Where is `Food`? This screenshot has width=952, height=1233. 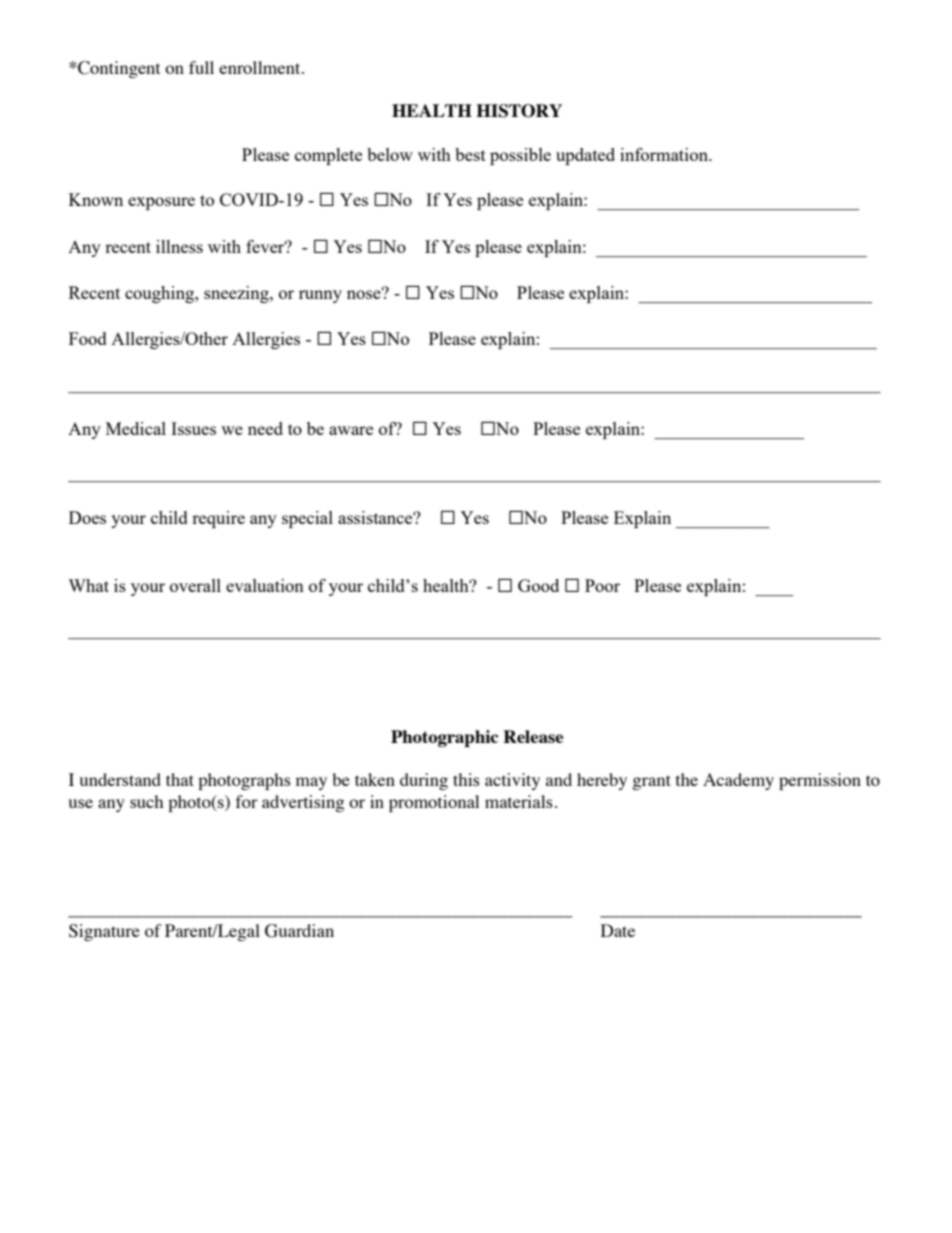
Food is located at coordinates (88, 338).
